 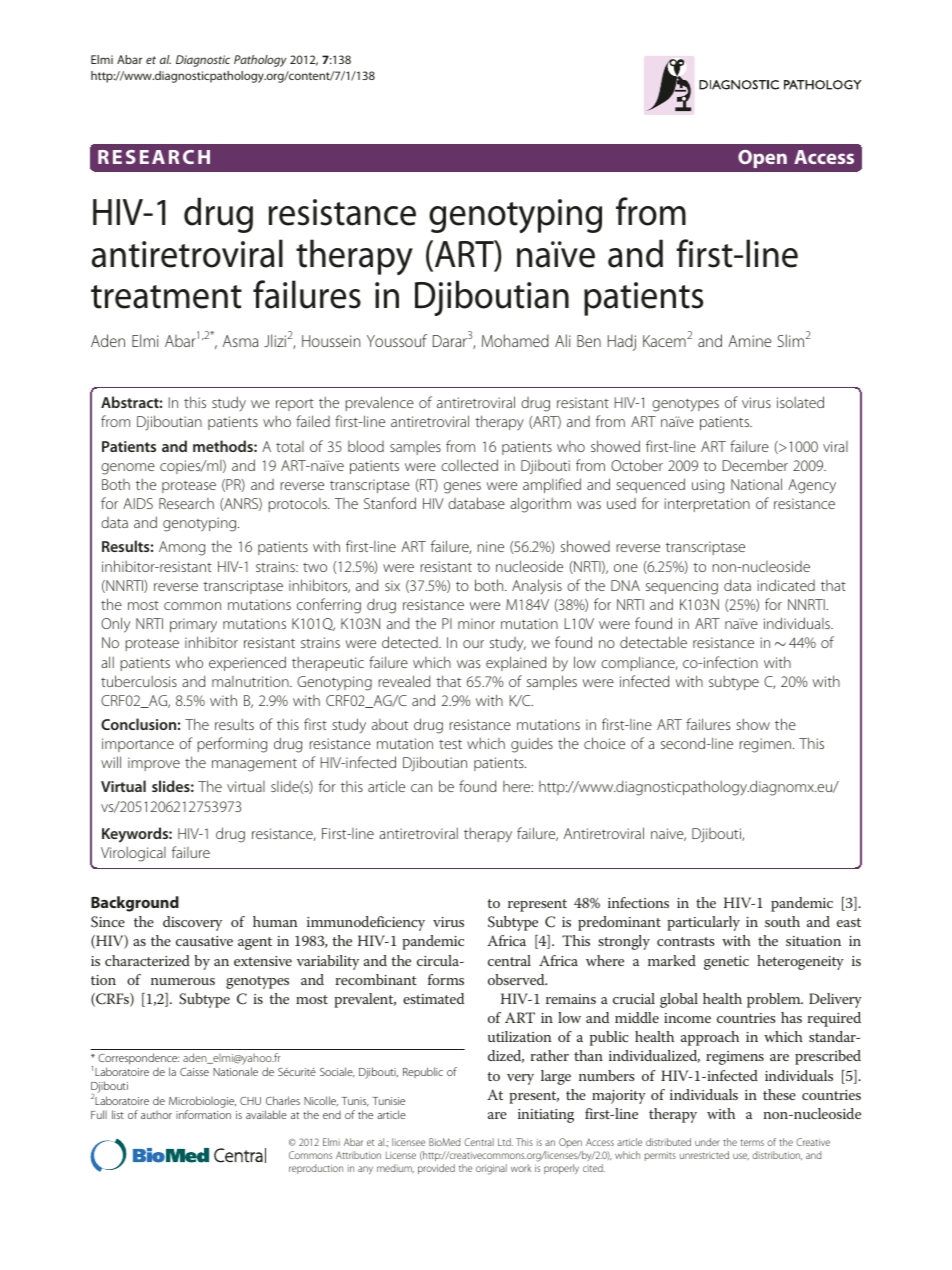 I want to click on using, so click(x=708, y=486).
